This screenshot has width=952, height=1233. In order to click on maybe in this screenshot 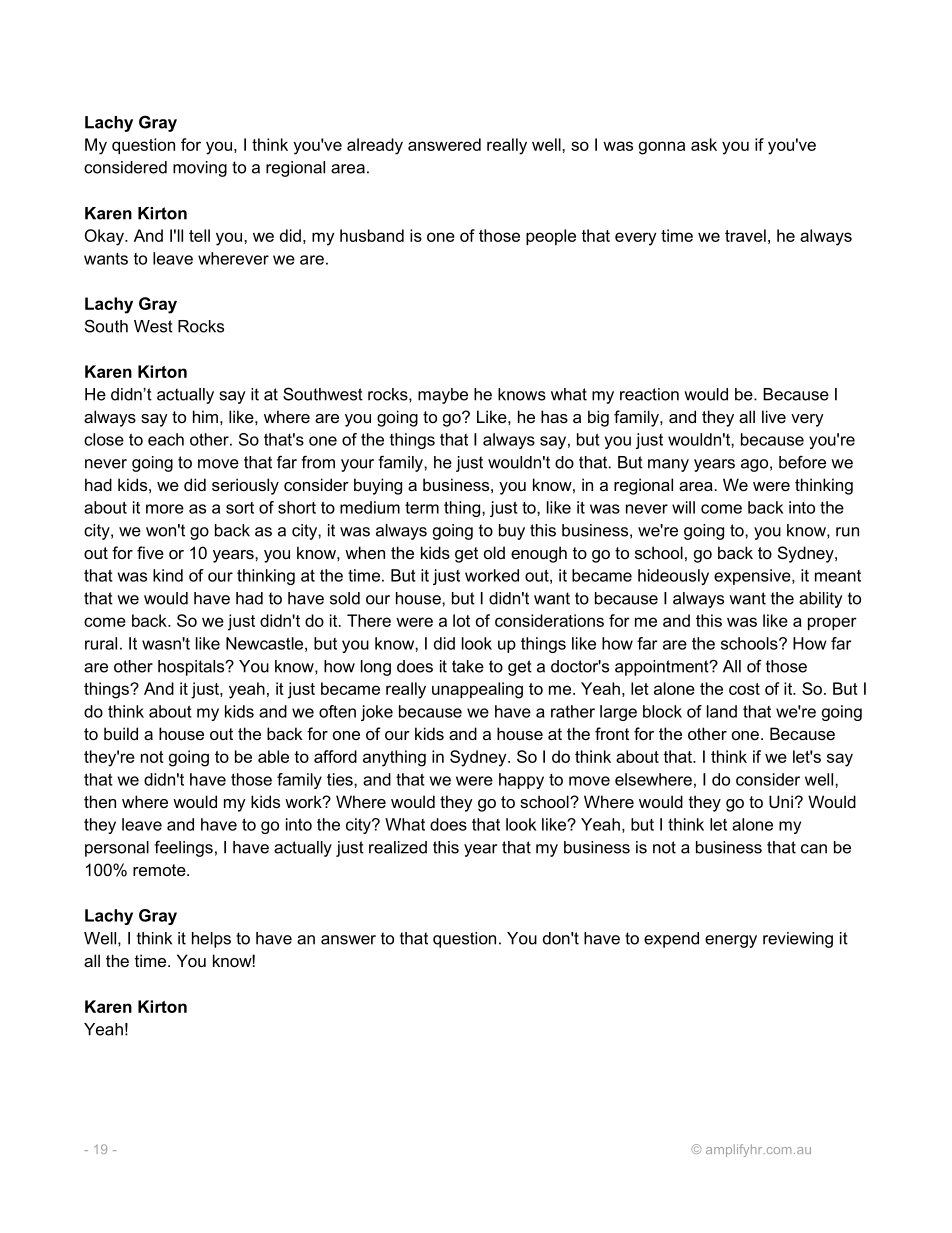, I will do `click(443, 396)`.
